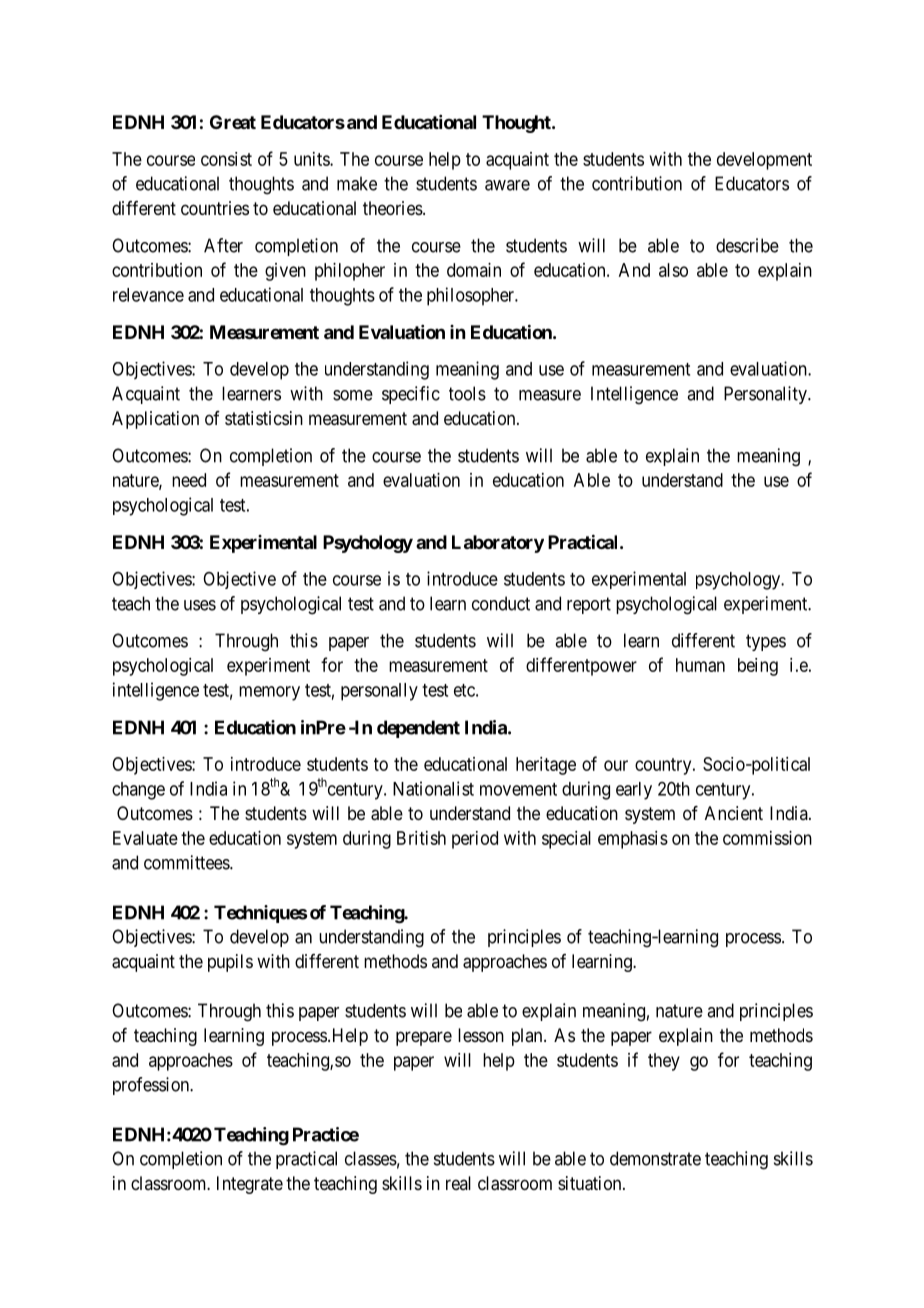 The height and width of the document is (1308, 924). Describe the element at coordinates (200, 605) in the document. I see `uses` at that location.
